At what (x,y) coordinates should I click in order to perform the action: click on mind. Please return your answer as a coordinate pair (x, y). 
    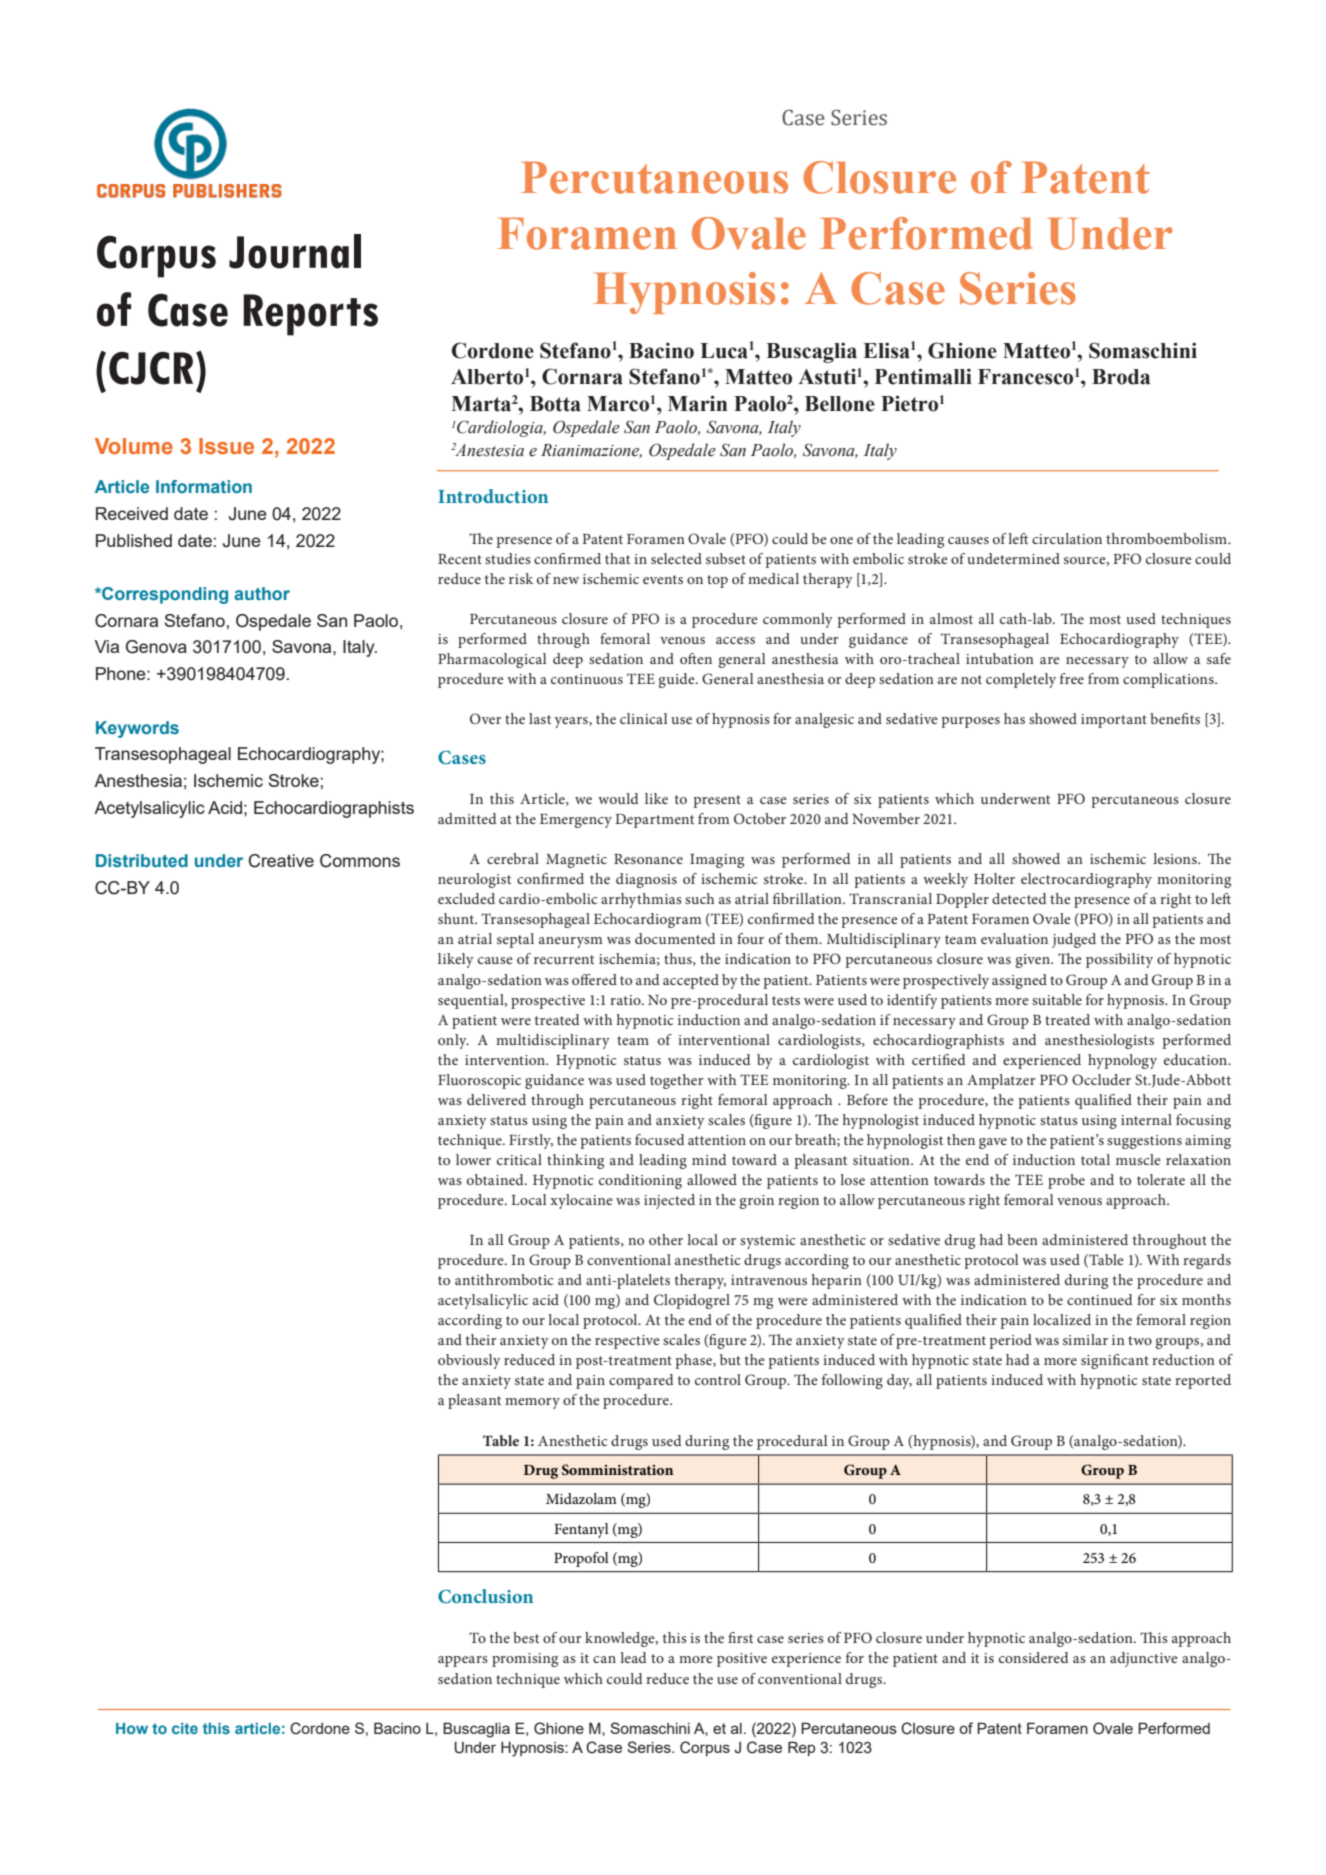
    Looking at the image, I should click on (709, 1159).
